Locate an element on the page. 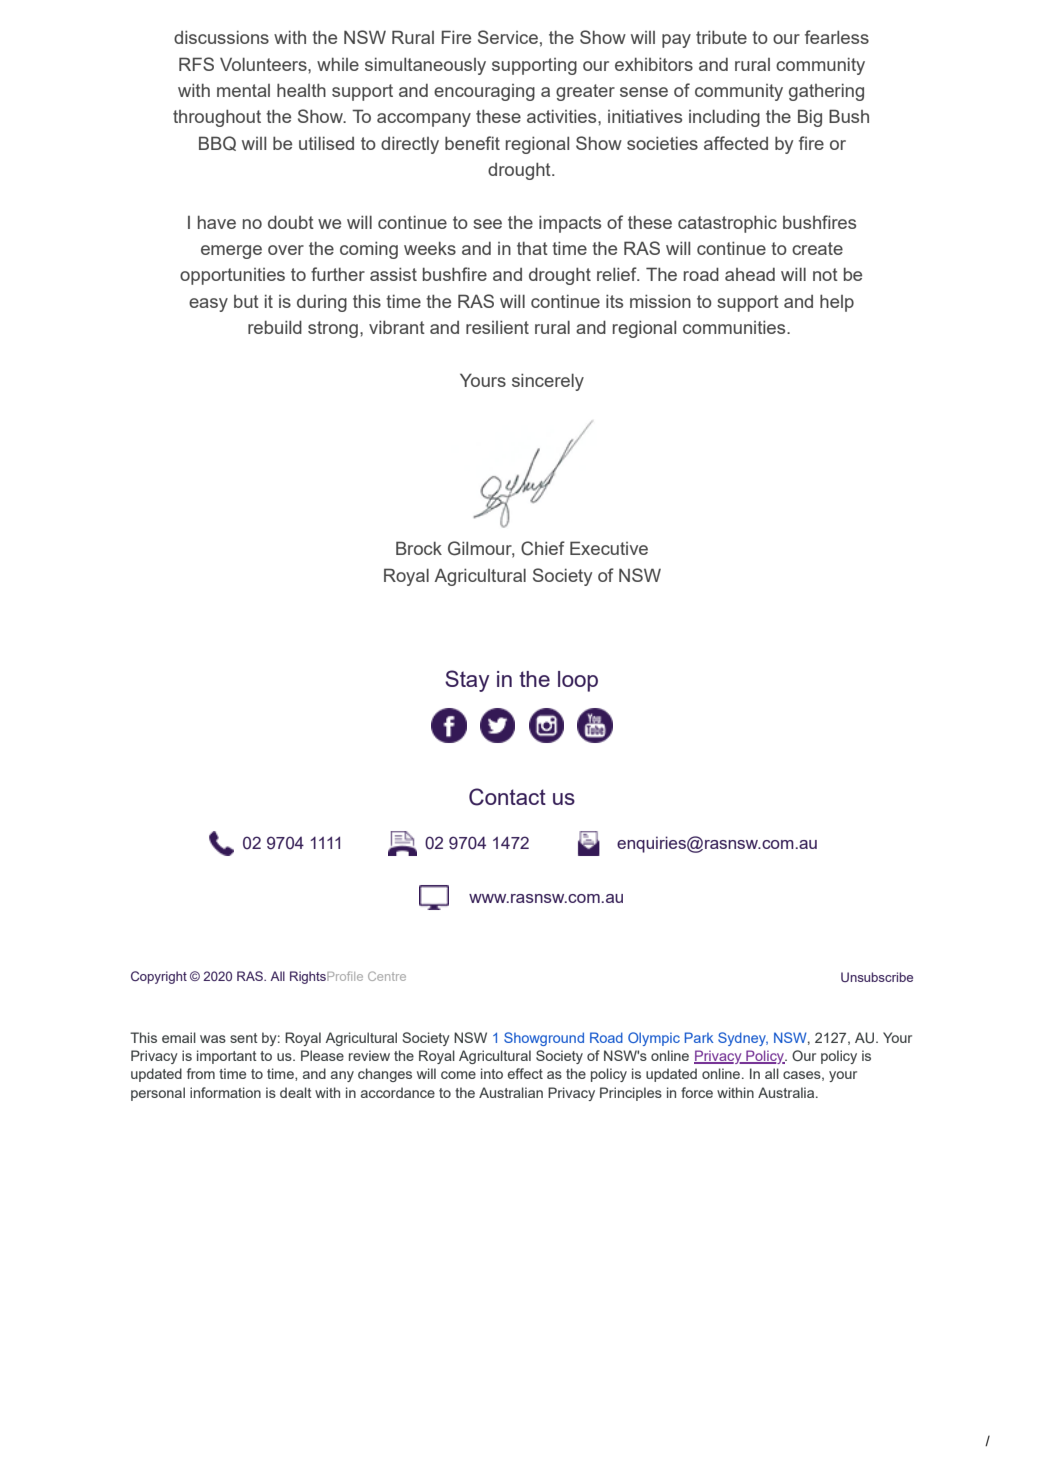  Volunteers is located at coordinates (264, 64).
